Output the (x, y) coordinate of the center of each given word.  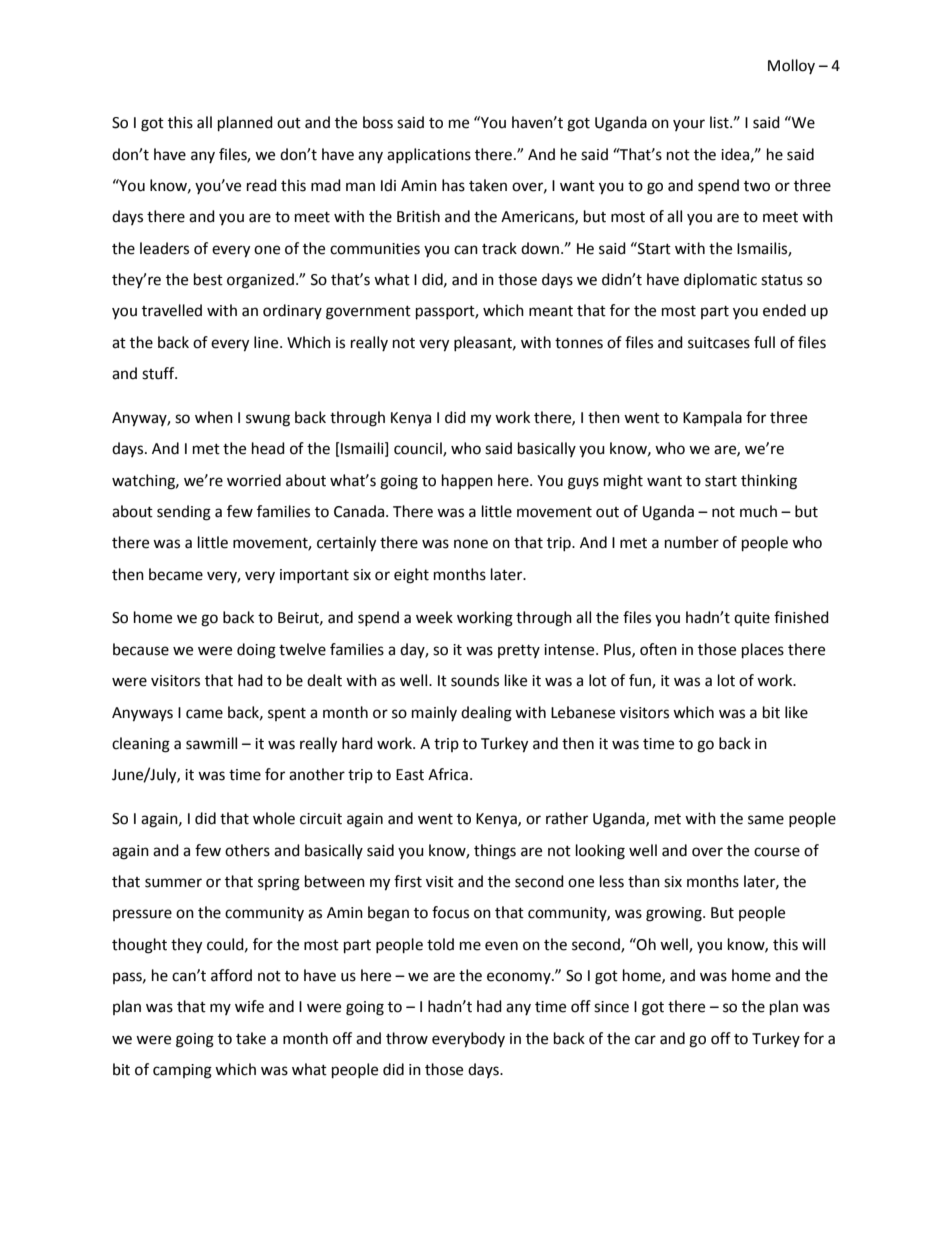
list (720, 122)
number (692, 542)
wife (249, 1006)
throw (407, 1038)
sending (184, 513)
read (262, 185)
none (471, 544)
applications (429, 155)
